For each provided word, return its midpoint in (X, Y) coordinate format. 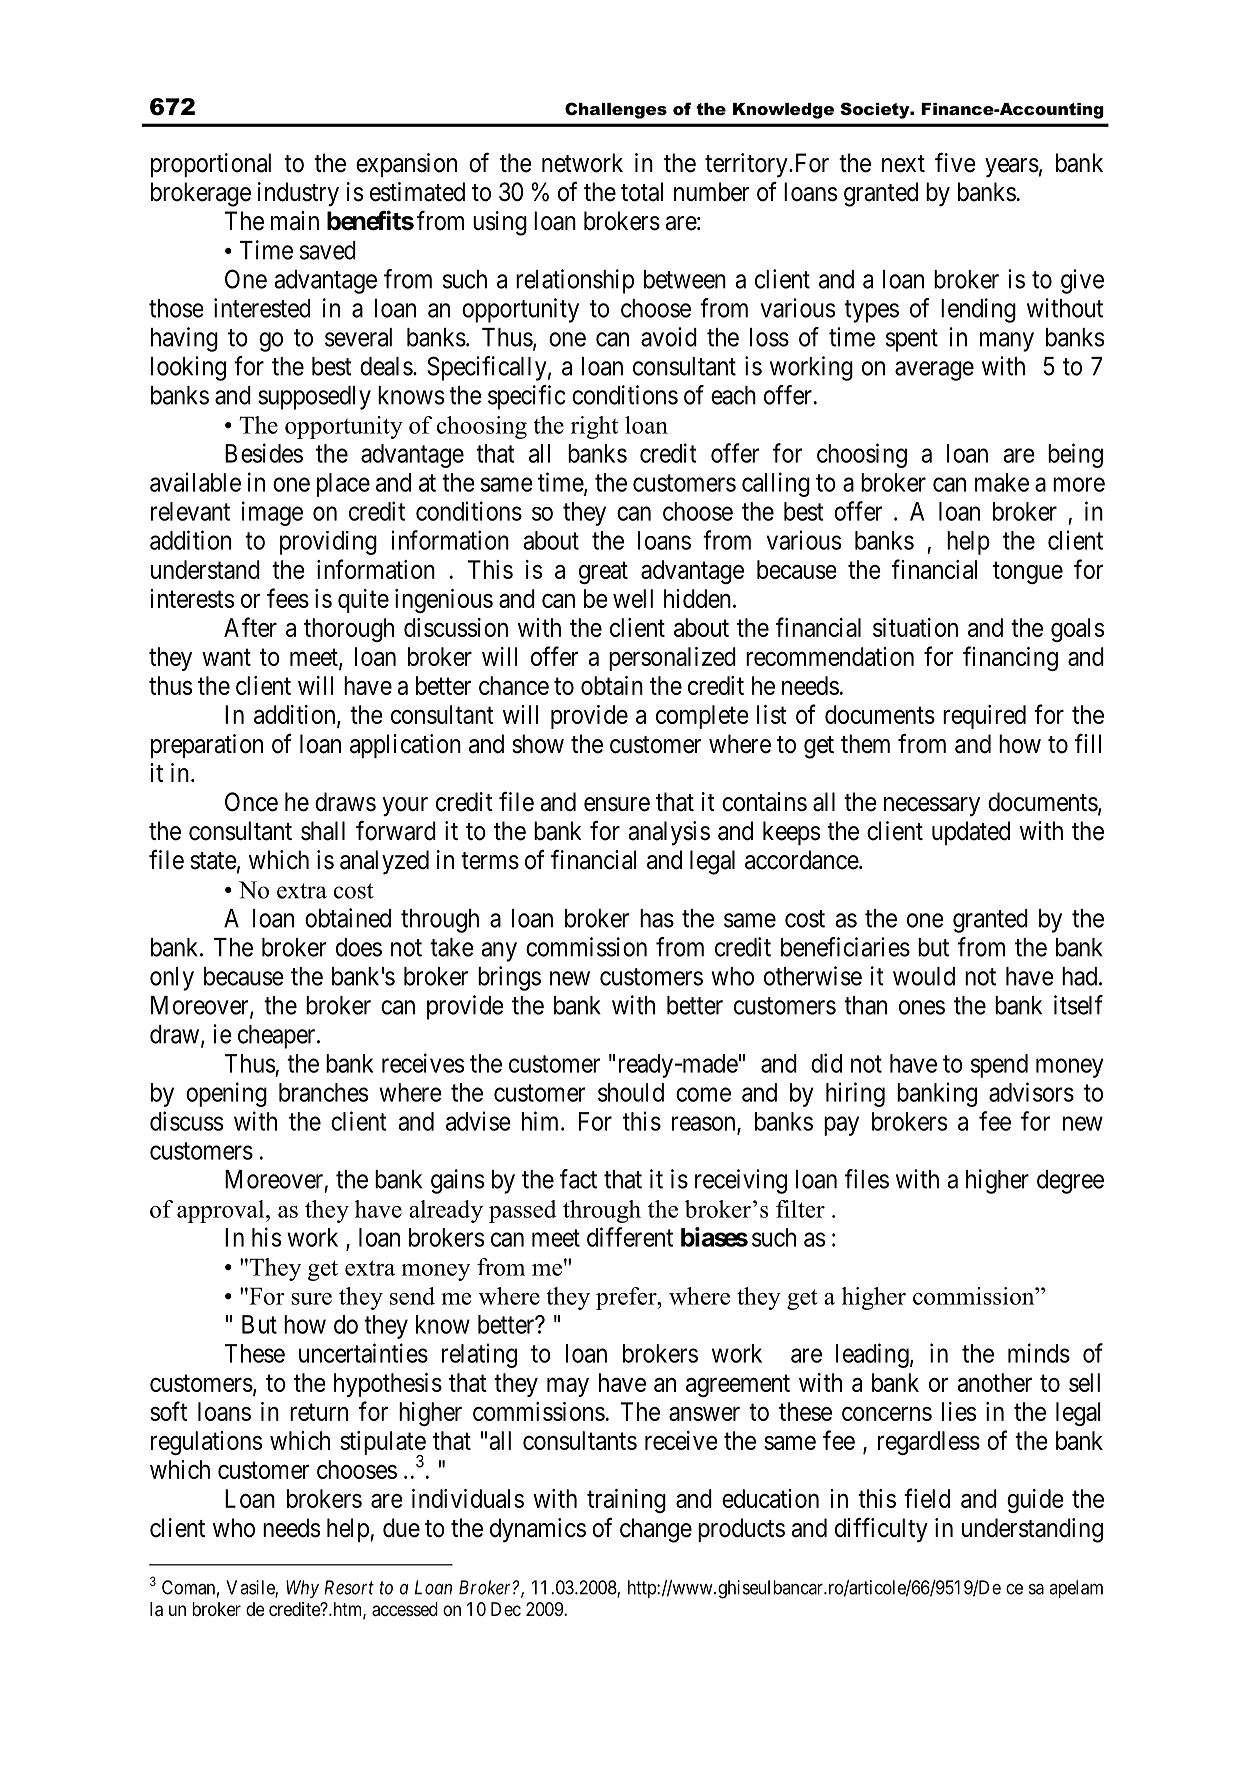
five (955, 163)
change (656, 1530)
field (927, 1498)
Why (302, 1589)
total (642, 192)
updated (971, 833)
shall (323, 831)
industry (298, 194)
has (657, 918)
